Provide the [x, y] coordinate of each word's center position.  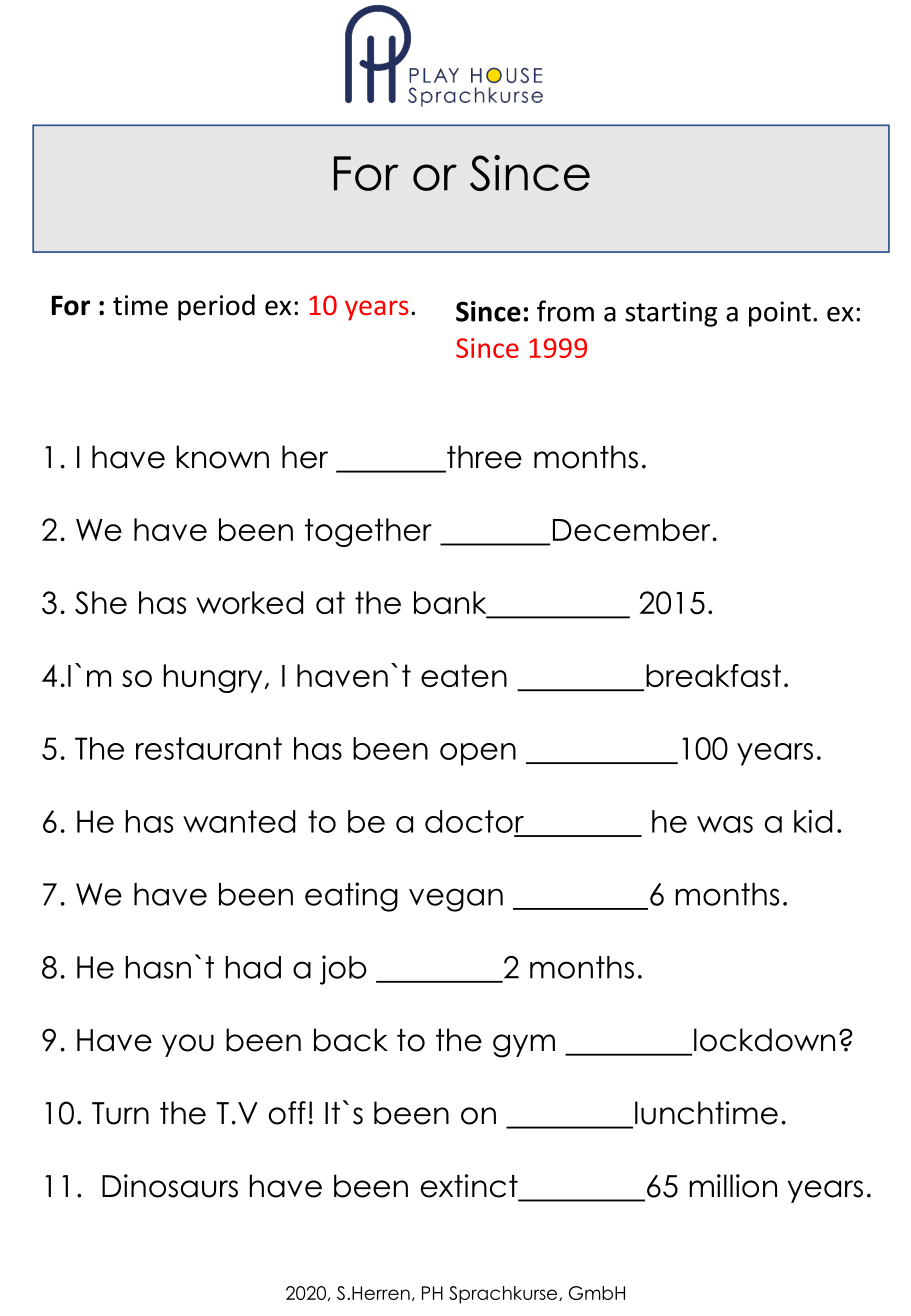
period [216, 307]
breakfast [713, 675]
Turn [120, 1113]
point [780, 314]
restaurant [209, 748]
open [478, 754]
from [565, 311]
